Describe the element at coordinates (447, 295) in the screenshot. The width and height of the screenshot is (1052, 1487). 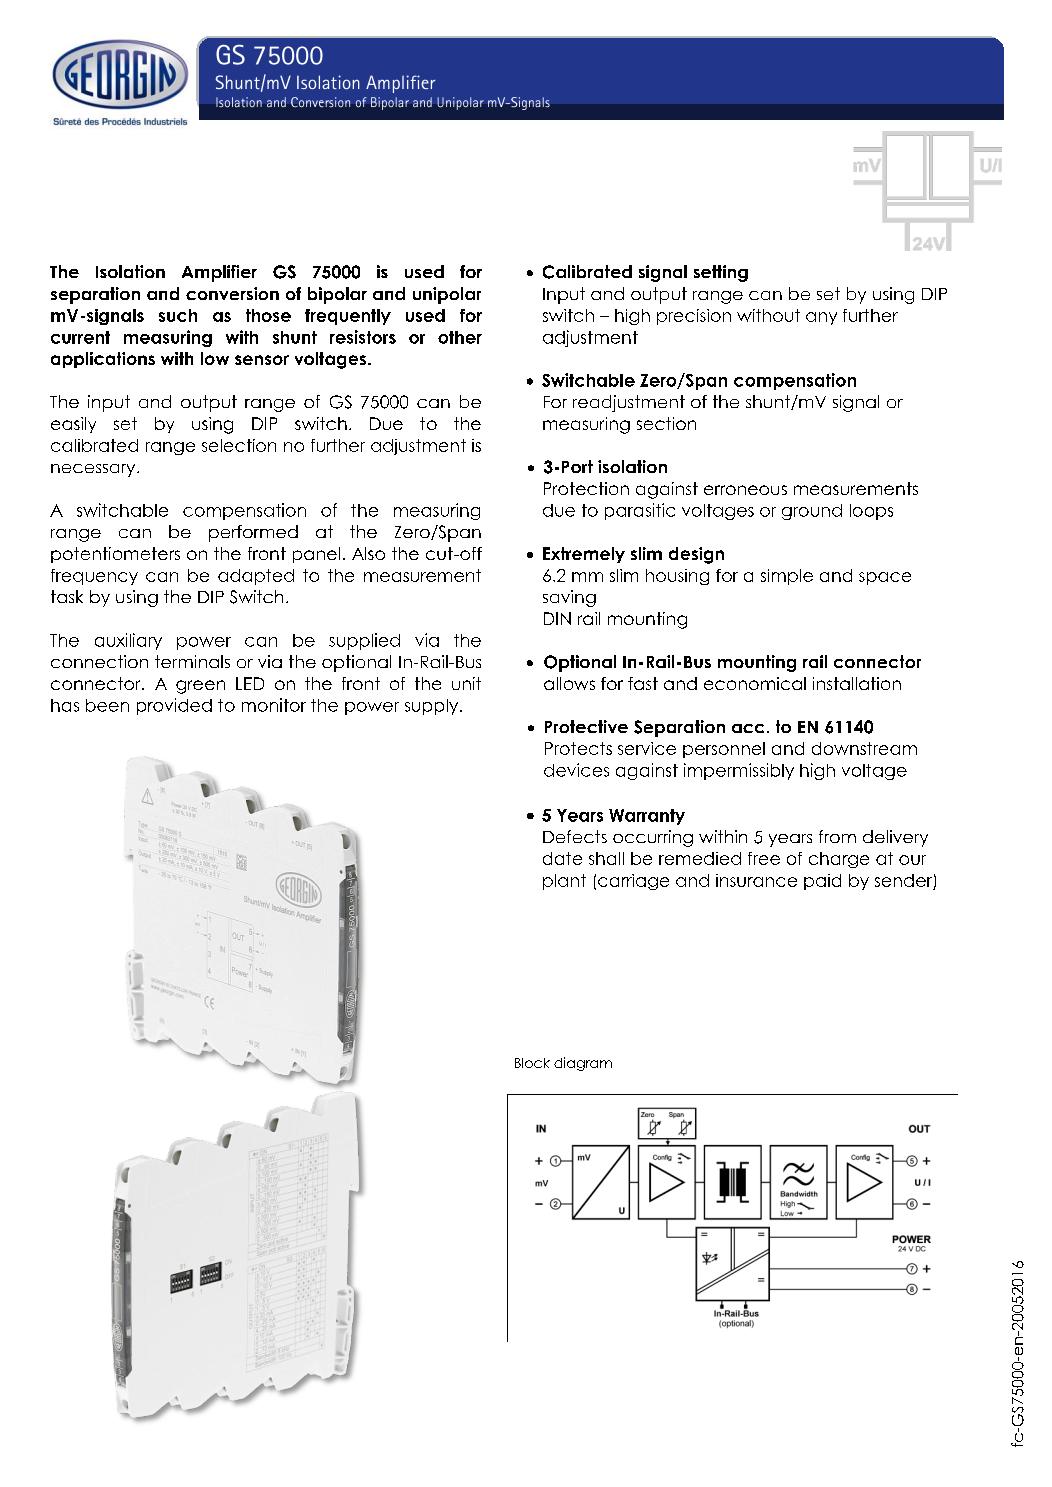
I see `unipolar` at that location.
